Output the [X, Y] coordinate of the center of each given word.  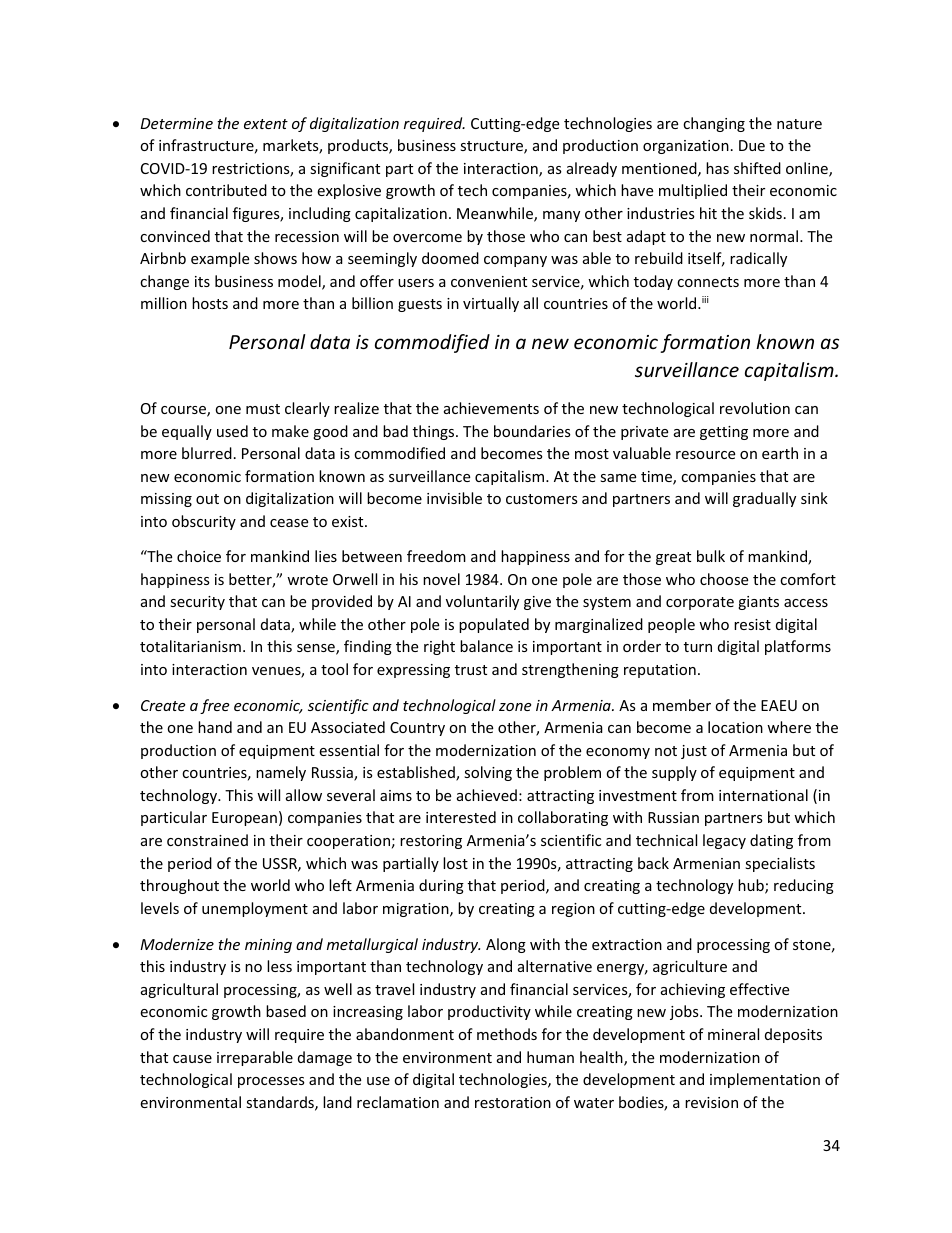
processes [271, 1082]
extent [266, 124]
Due [752, 145]
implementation [765, 1080]
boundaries [532, 431]
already [592, 169]
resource [705, 455]
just [694, 752]
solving [488, 773]
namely [281, 773]
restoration [513, 1102]
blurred [207, 453]
